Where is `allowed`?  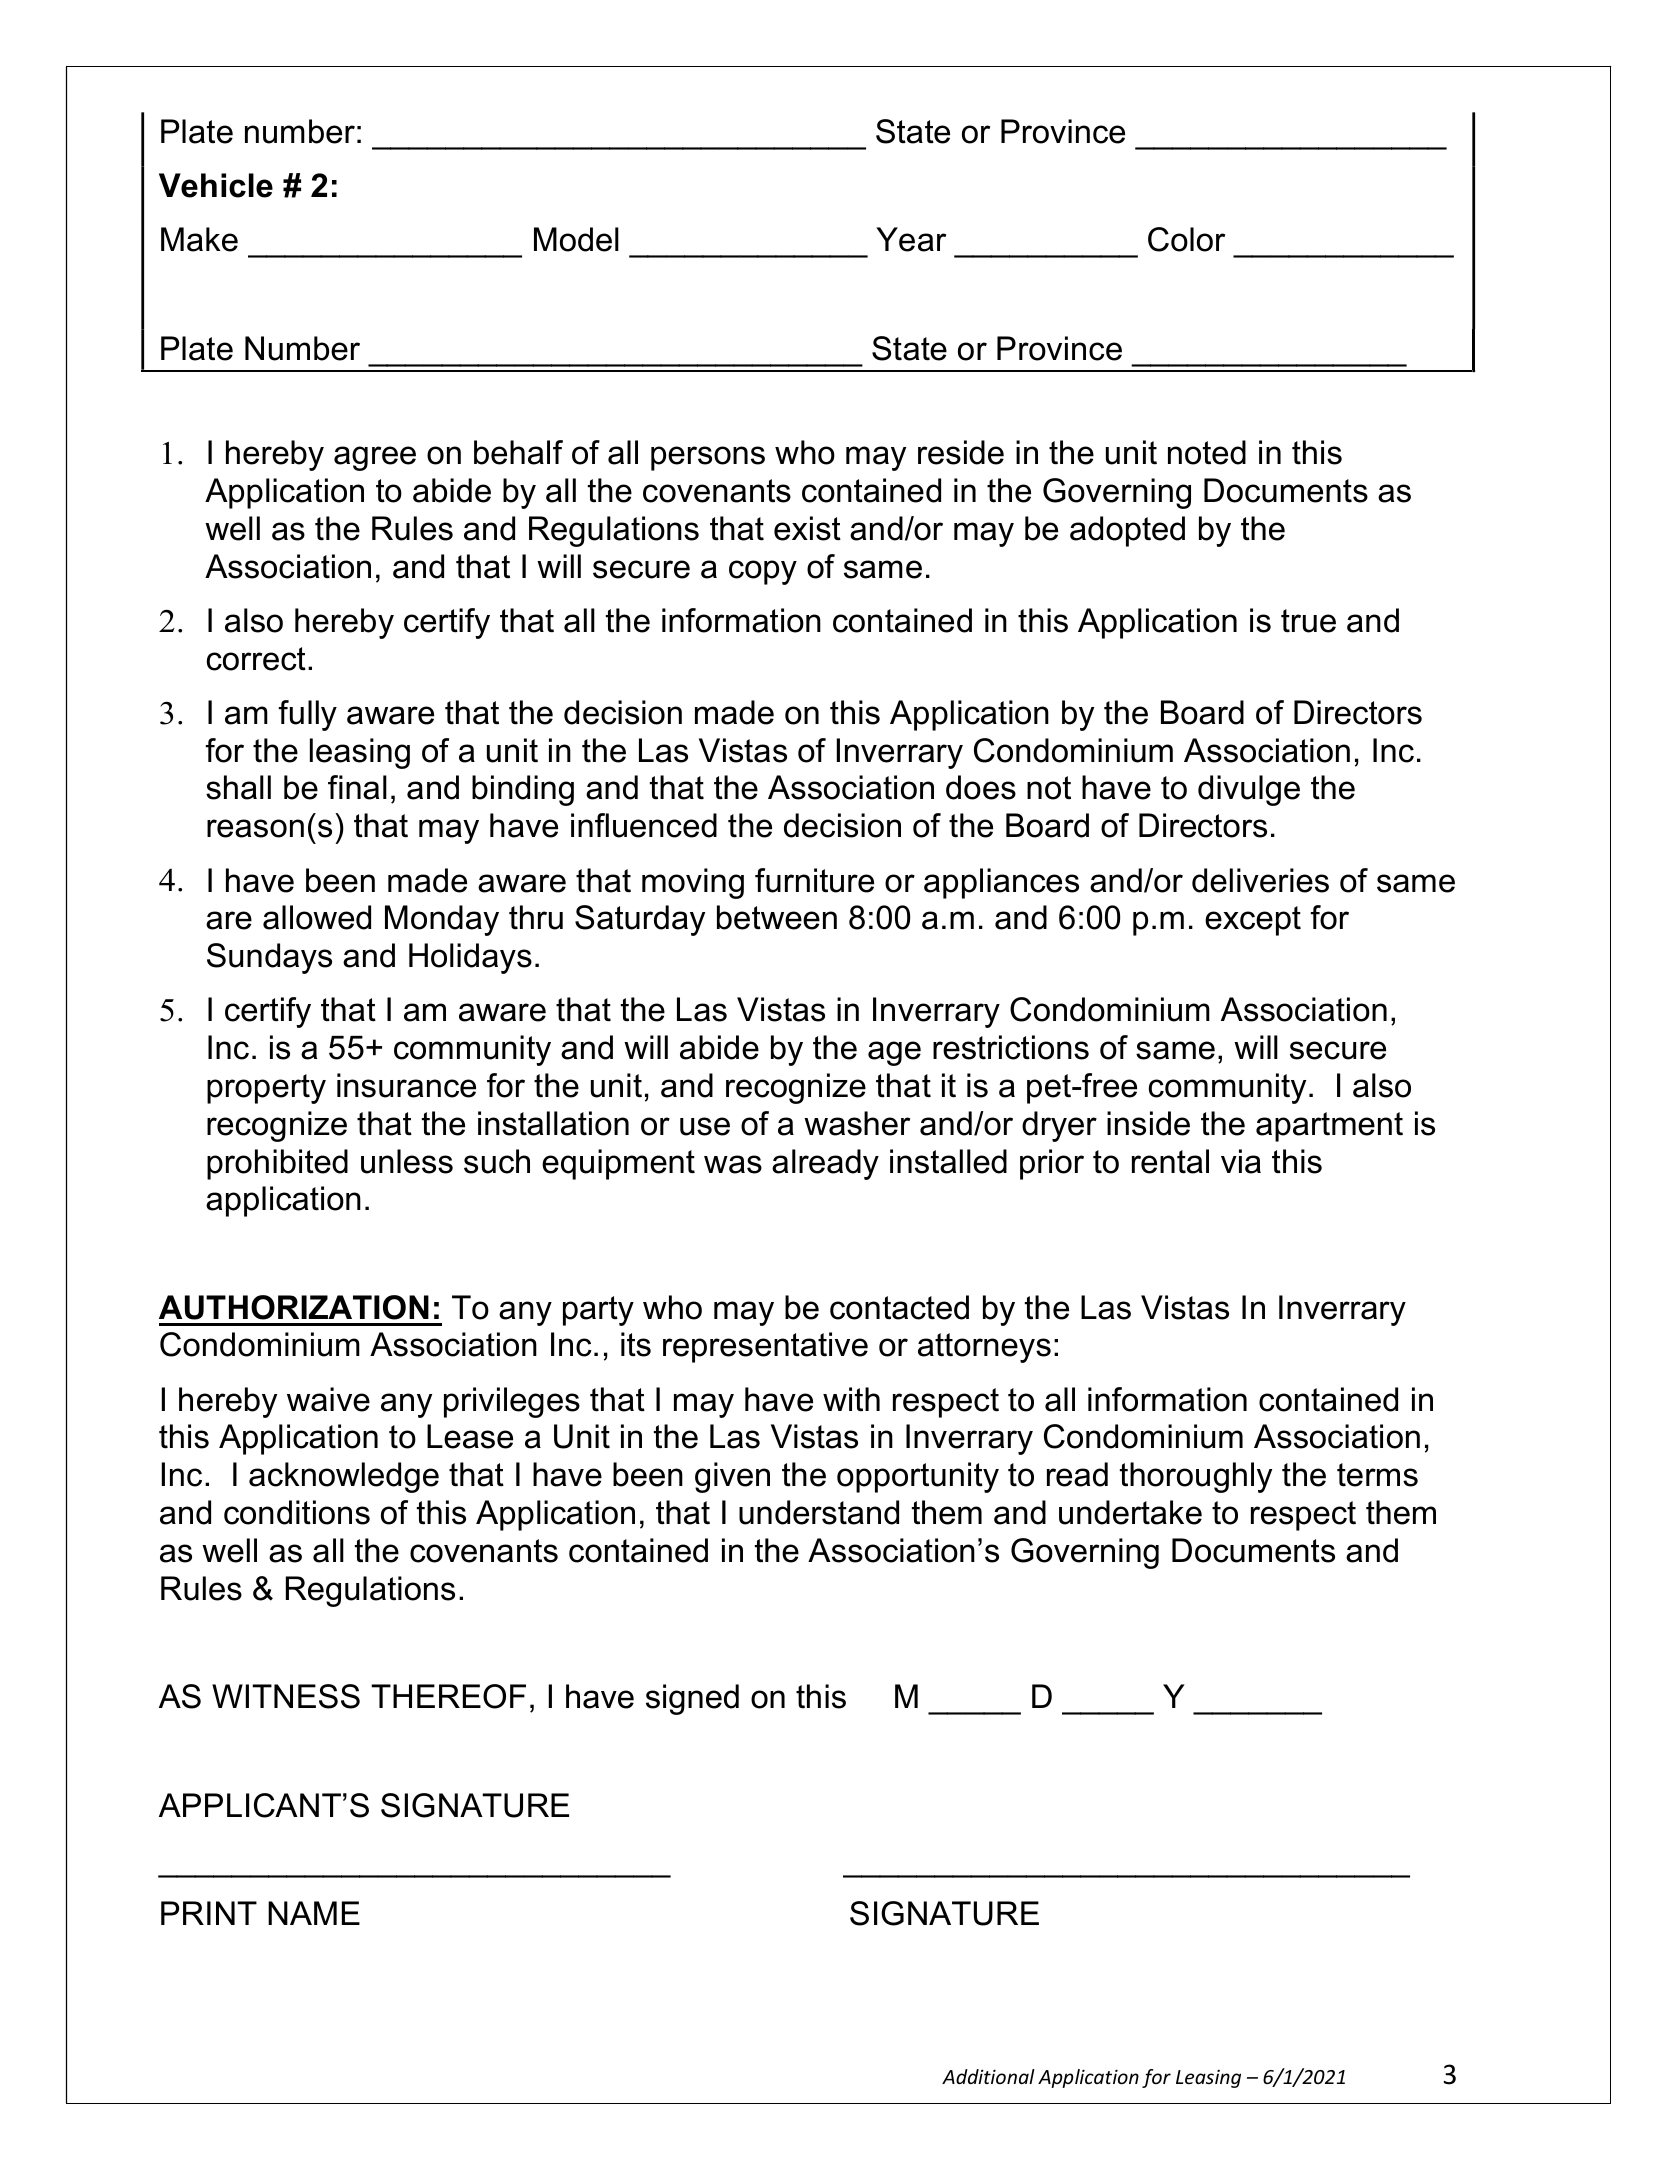 allowed is located at coordinates (317, 917).
